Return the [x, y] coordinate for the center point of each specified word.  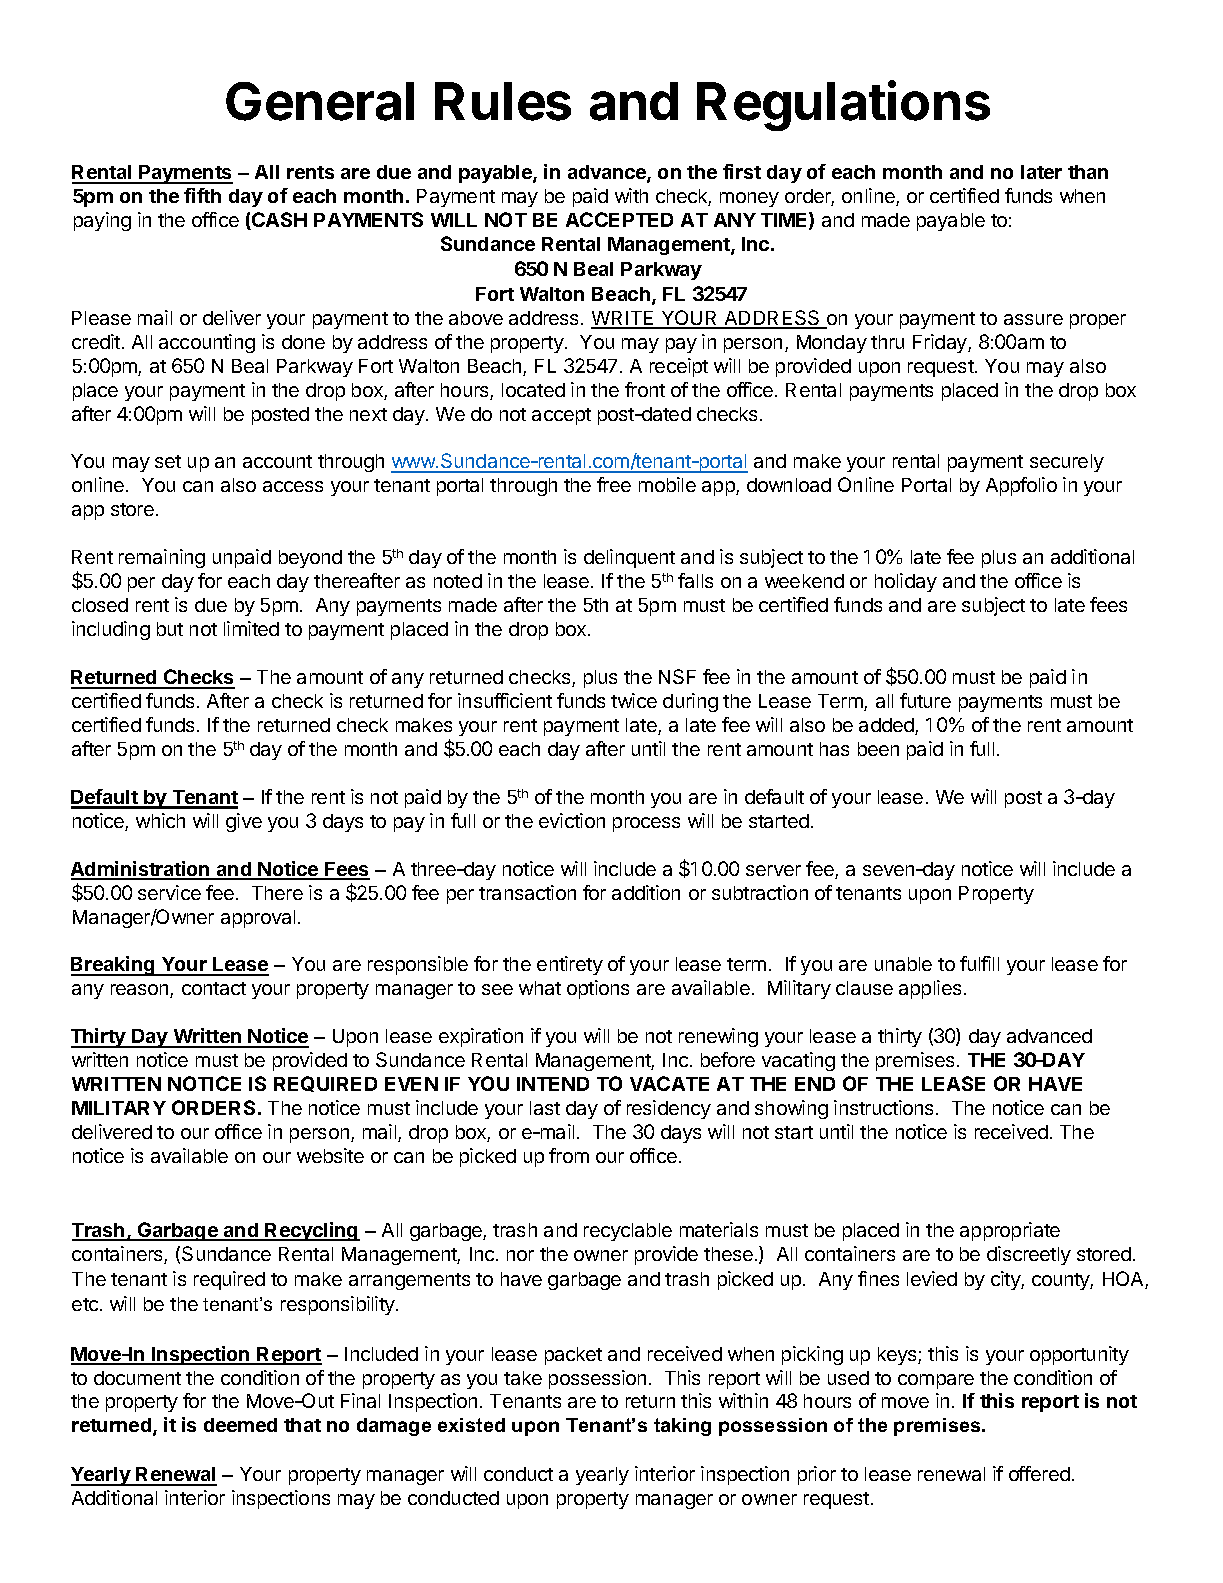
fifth [202, 195]
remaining [162, 558]
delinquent [629, 558]
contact [214, 988]
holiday [906, 582]
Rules [503, 101]
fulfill [979, 963]
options [598, 989]
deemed [240, 1425]
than [1088, 172]
